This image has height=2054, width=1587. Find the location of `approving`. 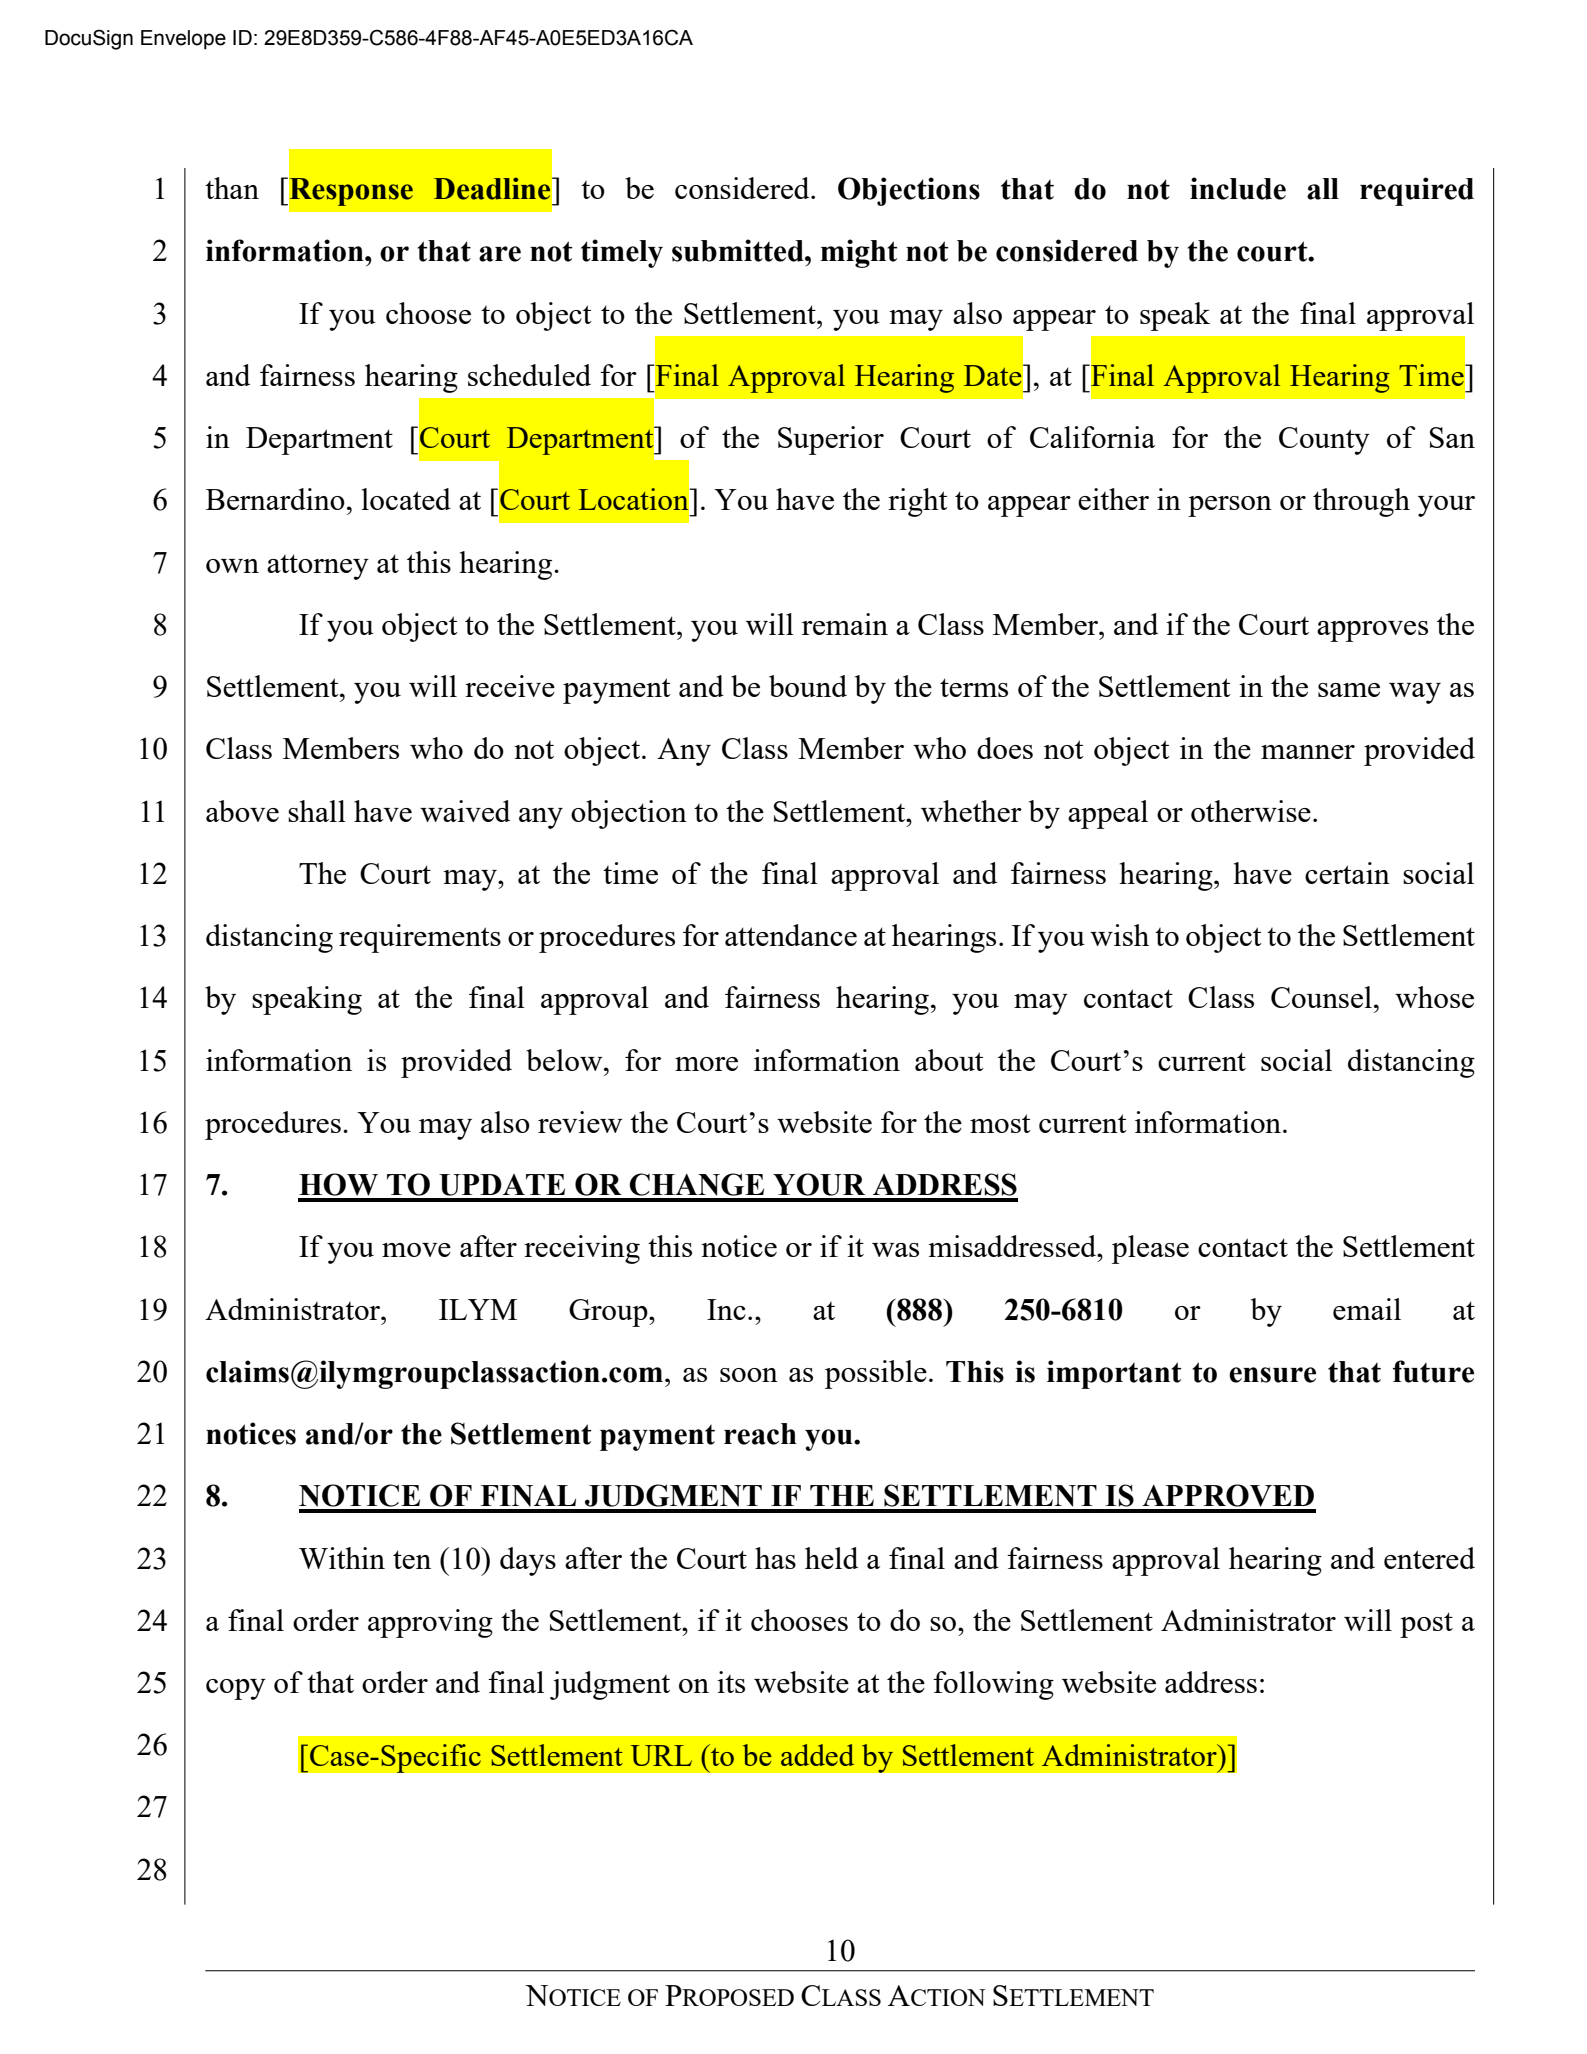

approving is located at coordinates (430, 1623).
